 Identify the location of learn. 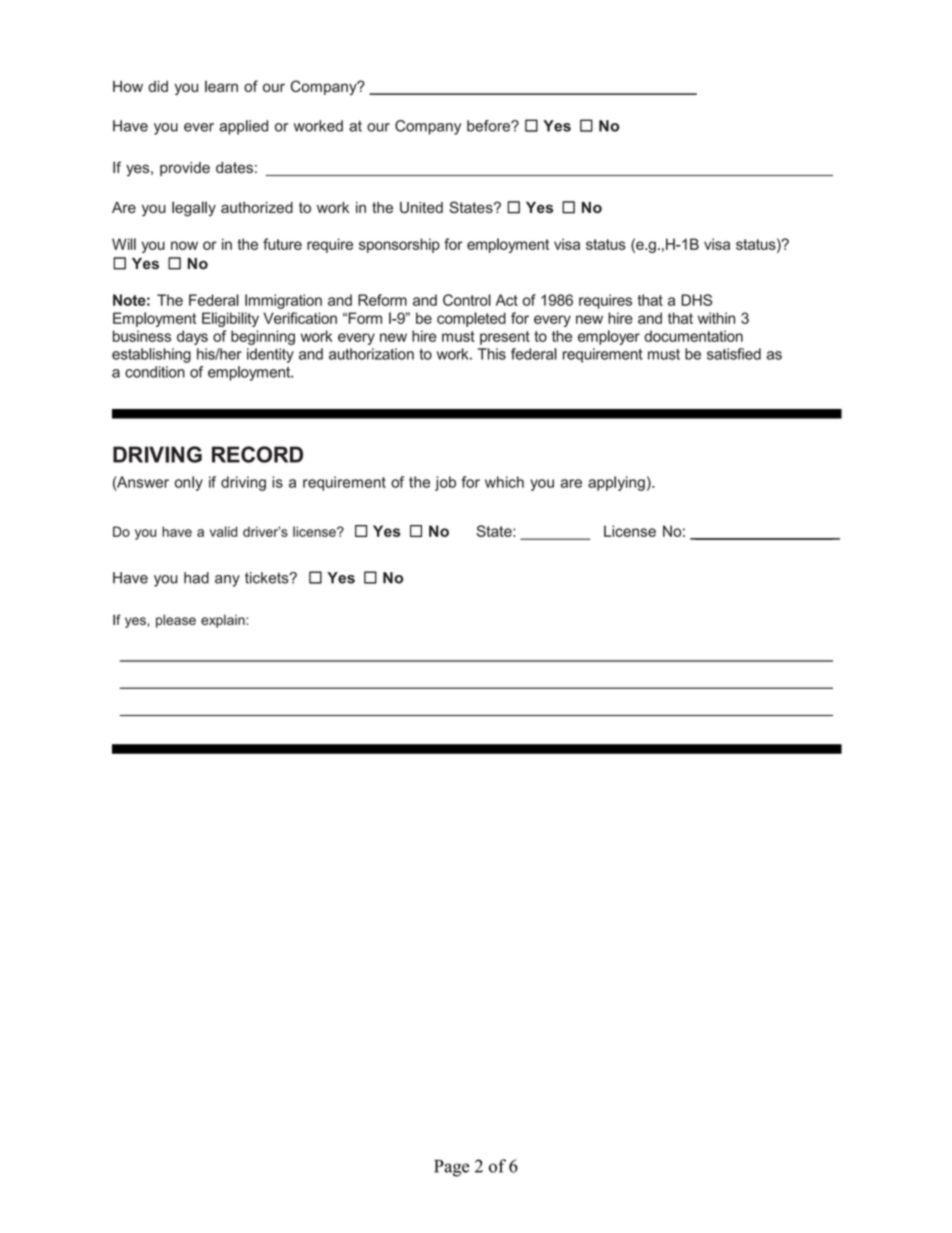
(221, 86).
